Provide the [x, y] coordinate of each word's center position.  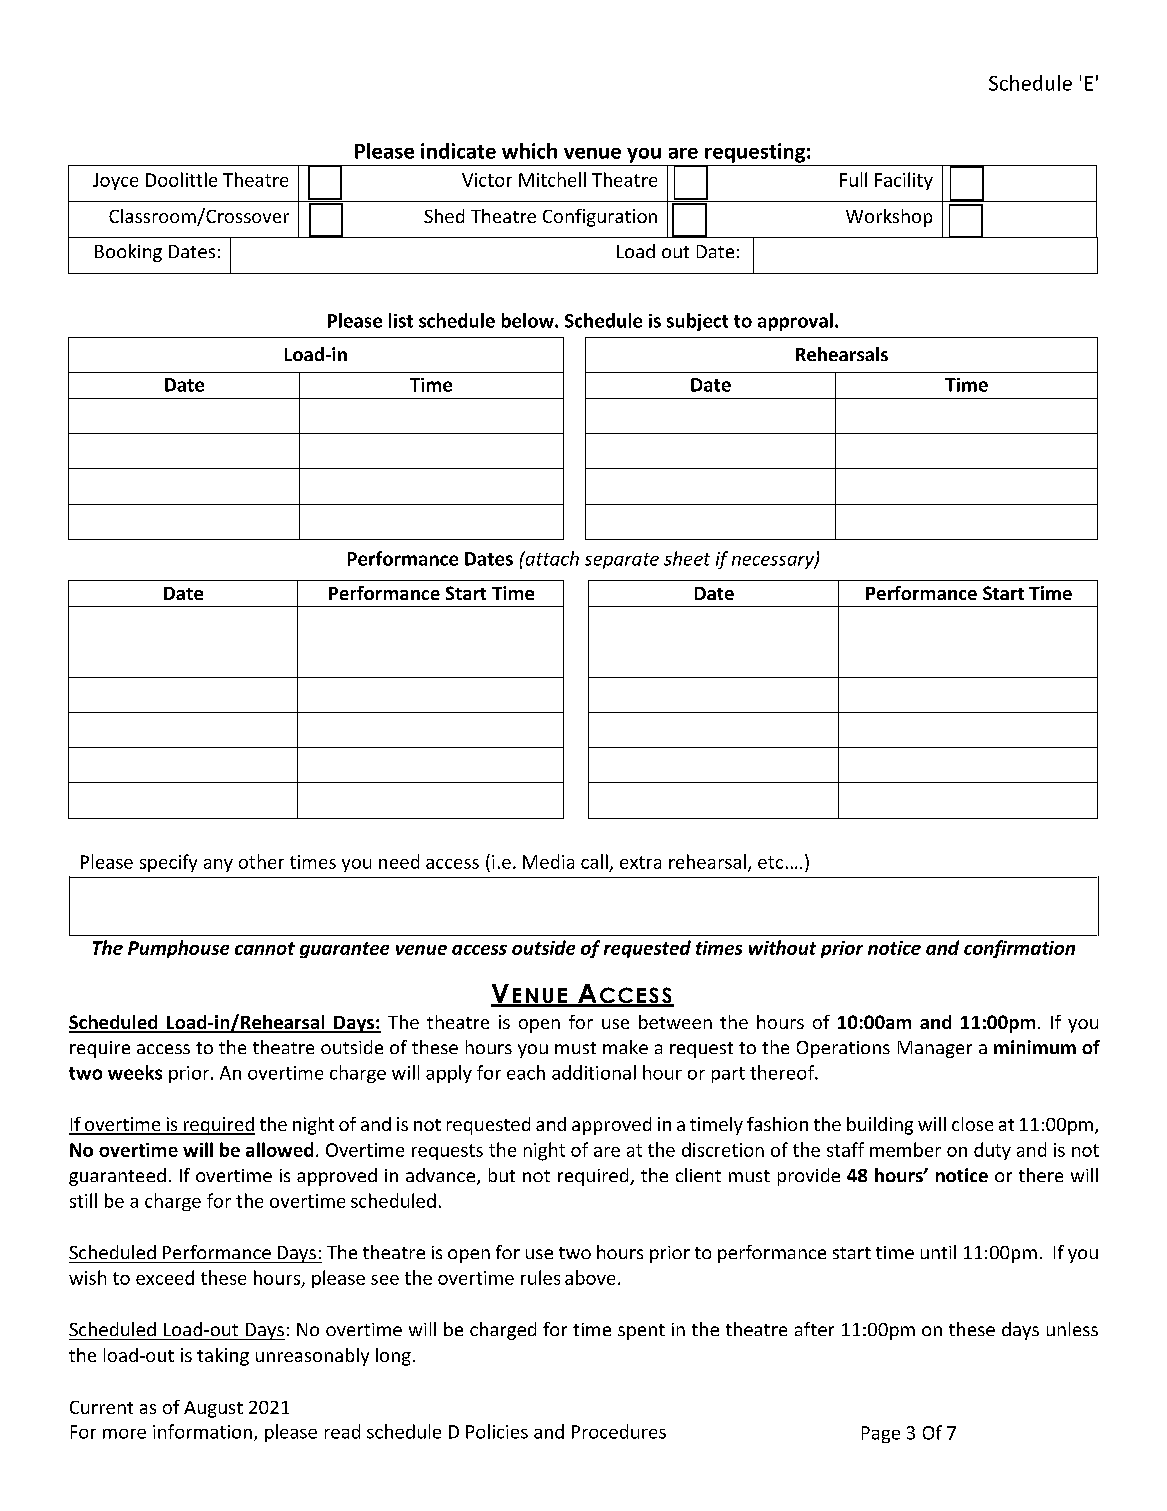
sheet [687, 558]
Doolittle [181, 179]
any [218, 865]
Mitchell [552, 179]
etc [770, 862]
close [972, 1124]
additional [594, 1072]
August [213, 1409]
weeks [135, 1072]
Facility [904, 181]
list [401, 320]
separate [622, 561]
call [594, 861]
